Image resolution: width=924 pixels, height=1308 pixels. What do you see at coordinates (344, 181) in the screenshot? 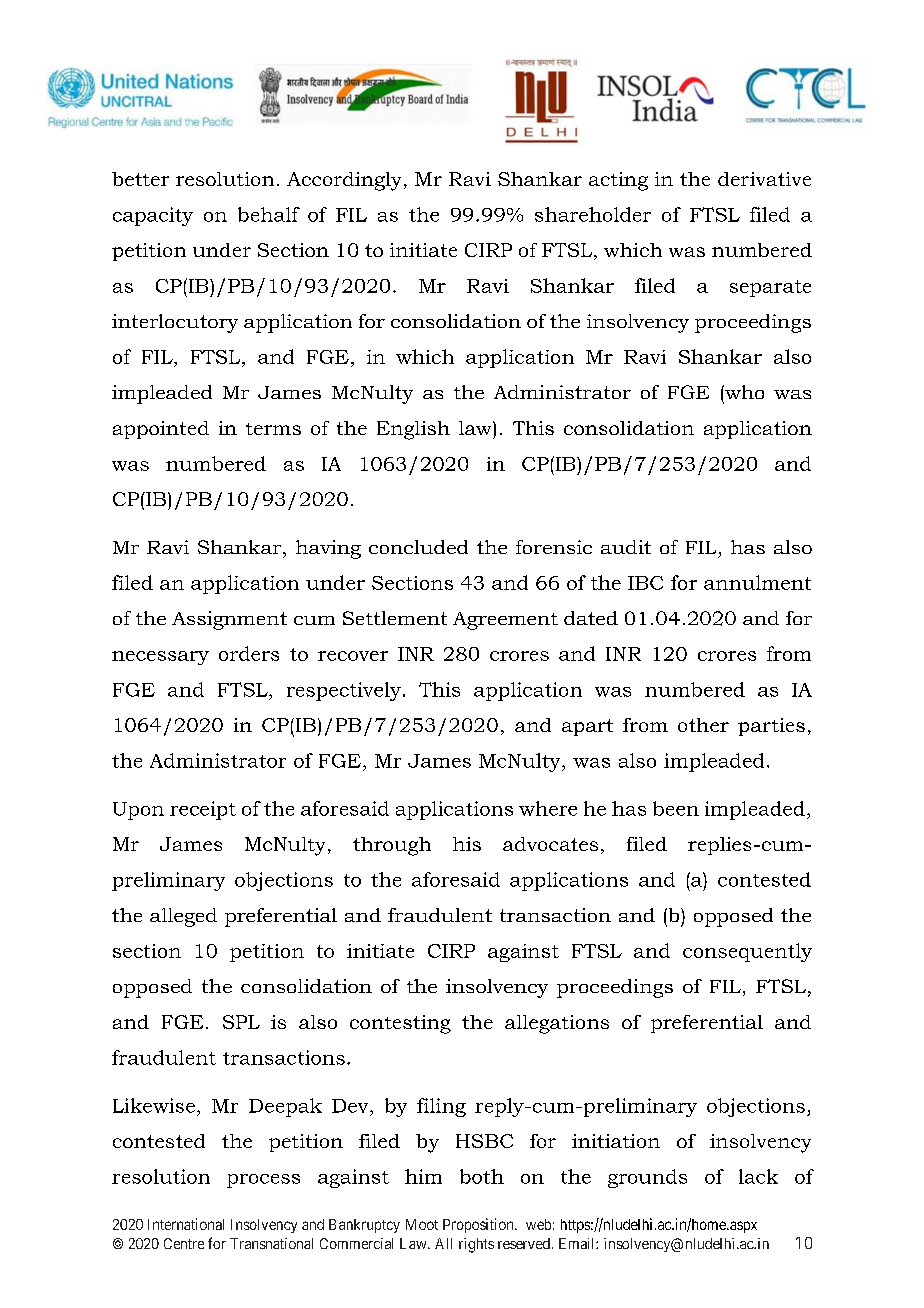
I see `Accordingly` at bounding box center [344, 181].
